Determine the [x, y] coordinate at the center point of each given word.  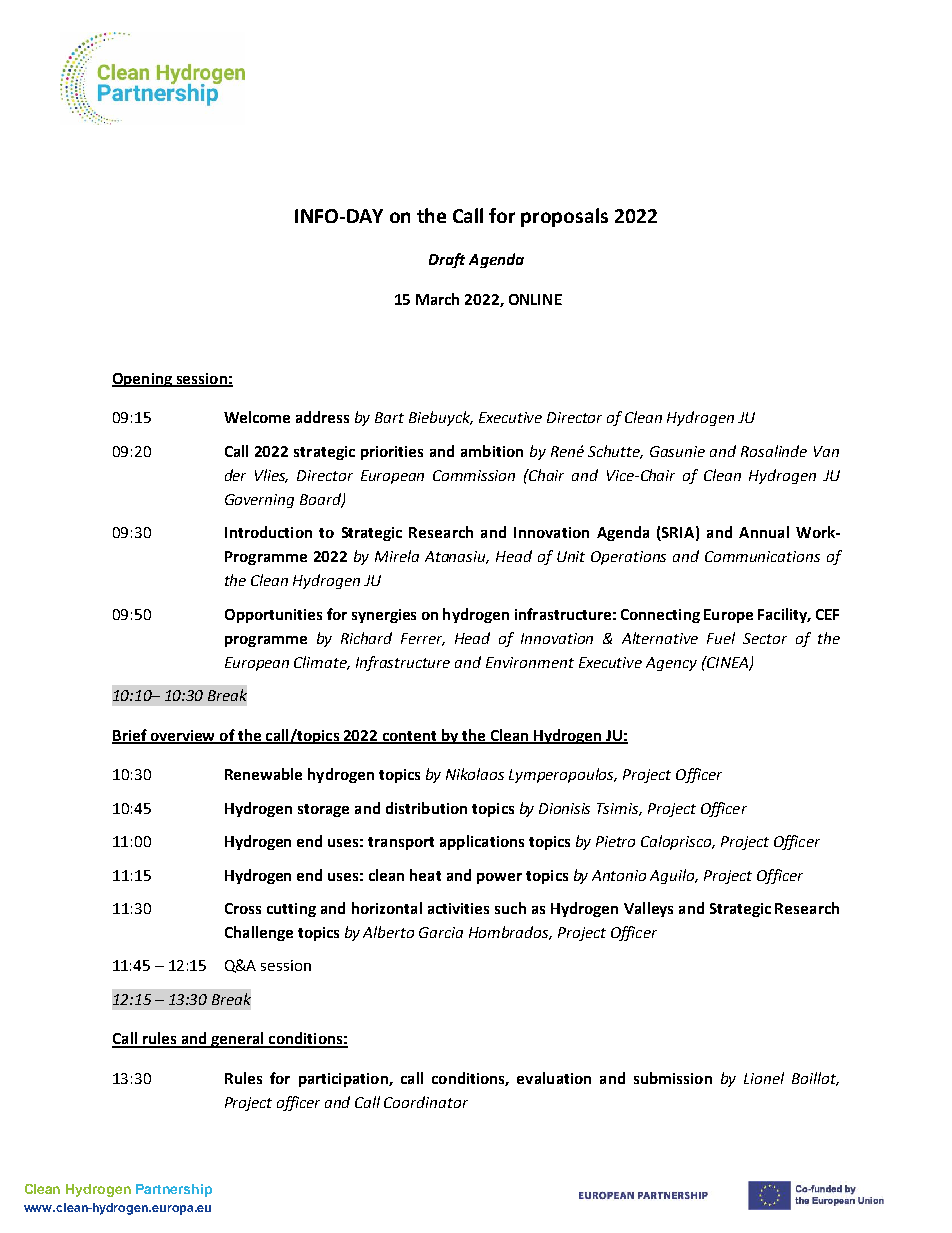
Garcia [441, 932]
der [235, 475]
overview [183, 736]
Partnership [174, 1190]
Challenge [259, 933]
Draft [447, 260]
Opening [143, 380]
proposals [564, 217]
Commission [474, 475]
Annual [764, 532]
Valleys [648, 909]
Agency [671, 664]
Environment [530, 662]
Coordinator [426, 1102]
